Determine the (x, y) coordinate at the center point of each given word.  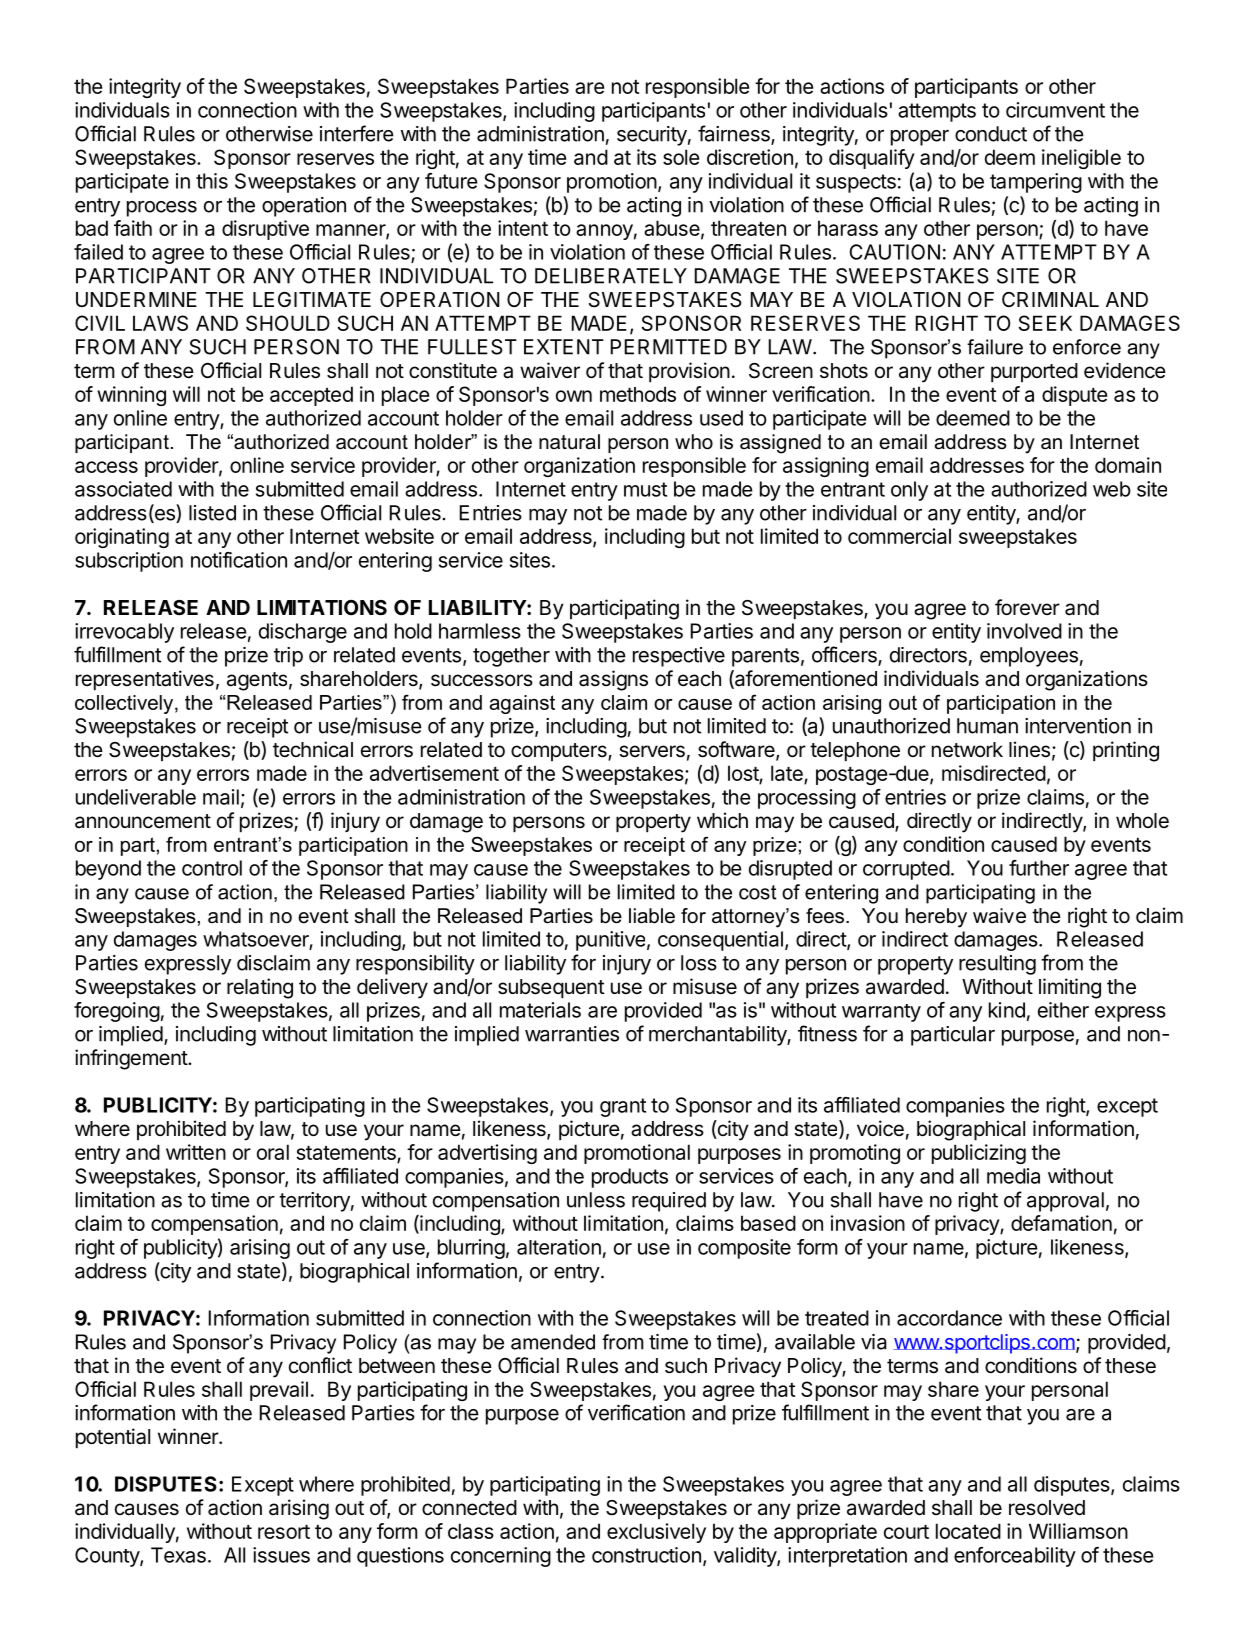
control (212, 868)
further (1039, 868)
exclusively (656, 1533)
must (645, 489)
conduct (991, 134)
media (1013, 1176)
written (196, 1152)
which (722, 820)
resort (284, 1532)
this (212, 181)
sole (681, 157)
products (630, 1178)
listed (212, 513)
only (909, 491)
